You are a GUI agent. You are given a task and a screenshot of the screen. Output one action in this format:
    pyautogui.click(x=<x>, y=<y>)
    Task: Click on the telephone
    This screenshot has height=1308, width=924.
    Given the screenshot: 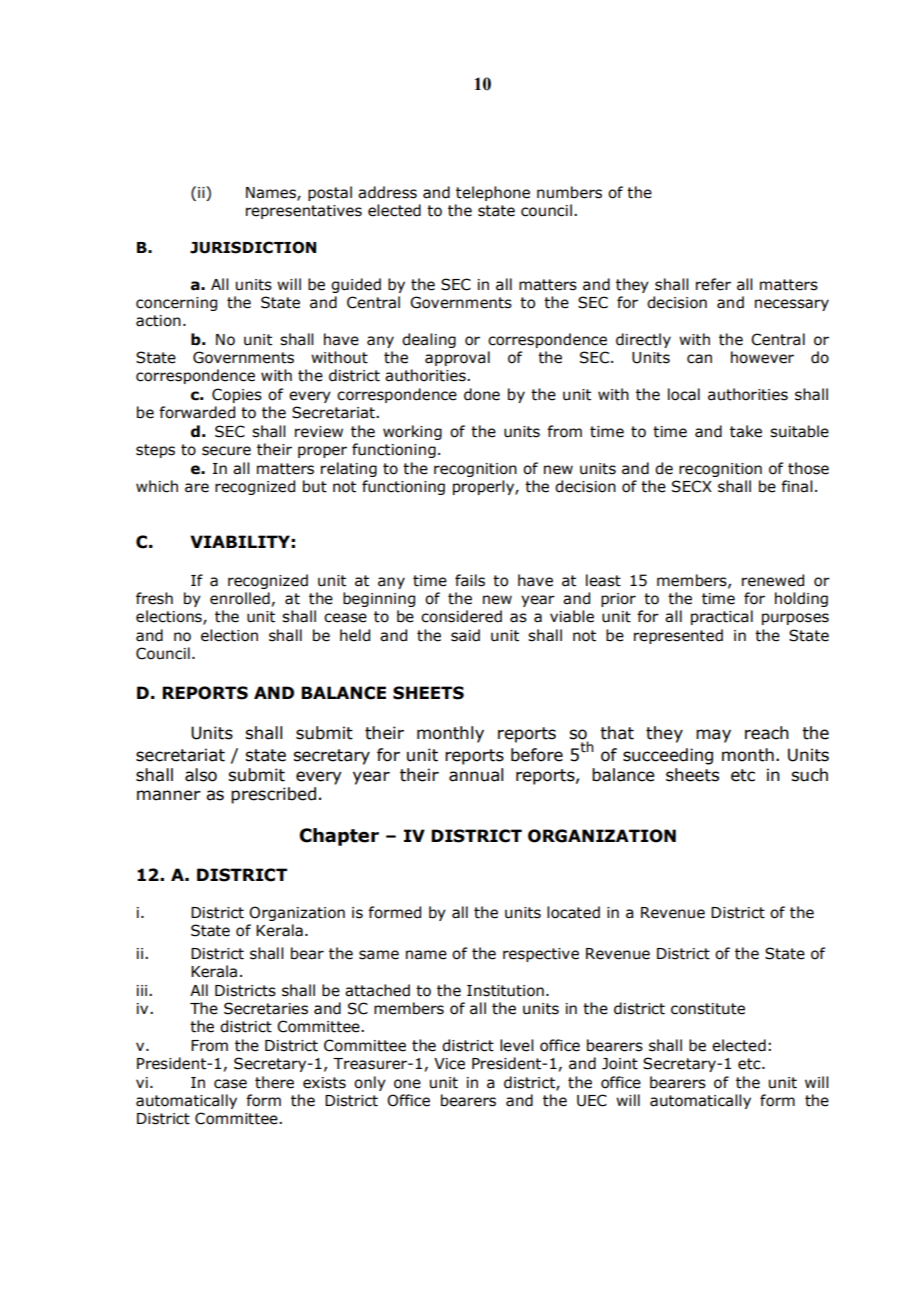 What is the action you would take?
    pyautogui.click(x=493, y=193)
